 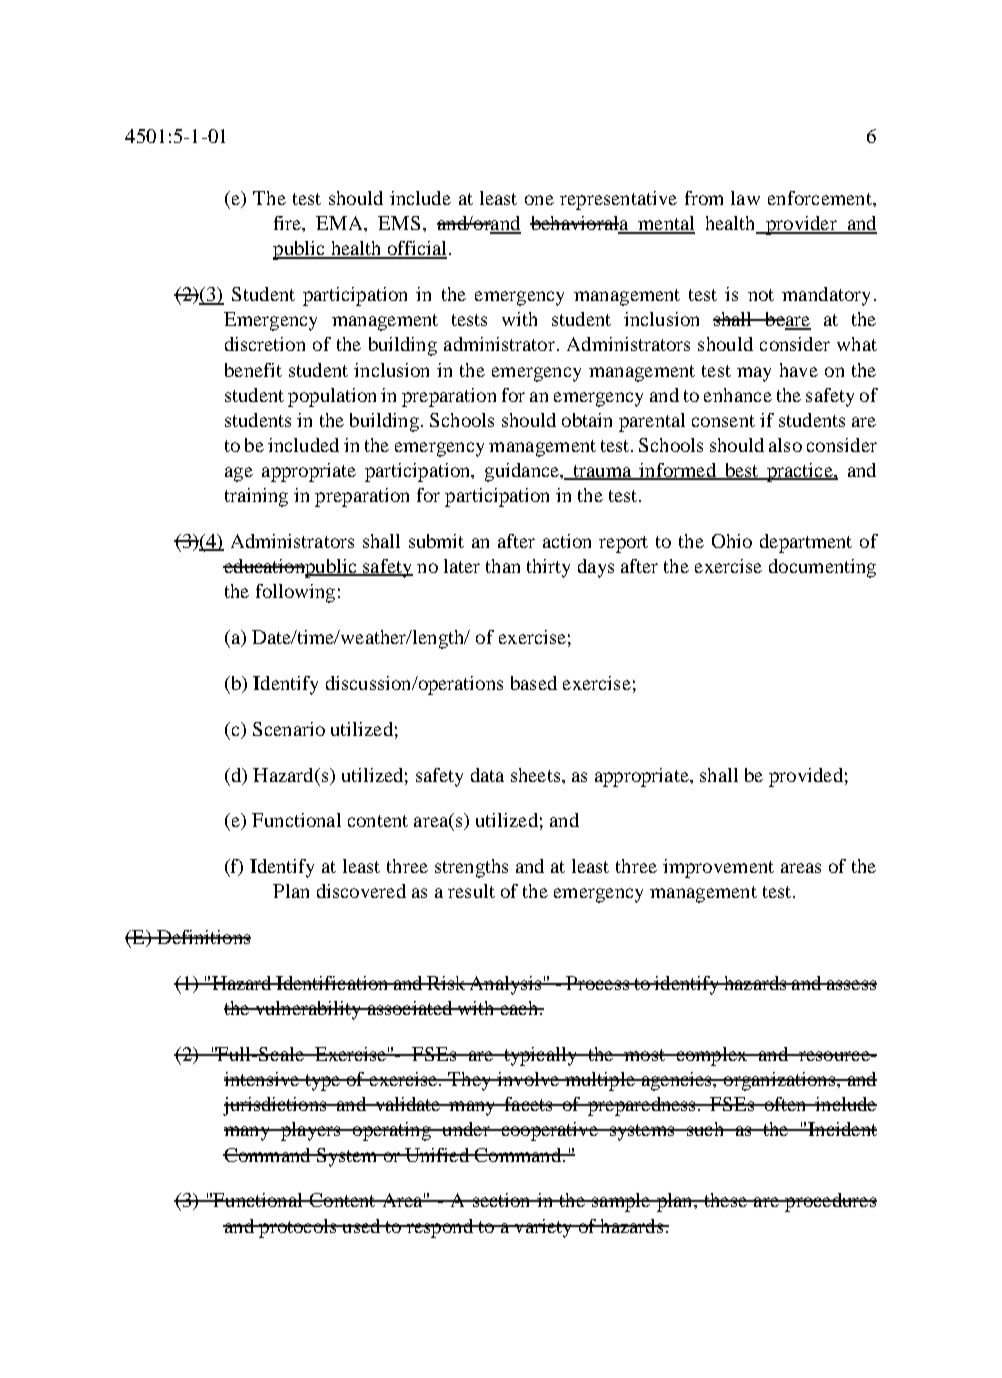 I want to click on official, so click(x=416, y=249).
